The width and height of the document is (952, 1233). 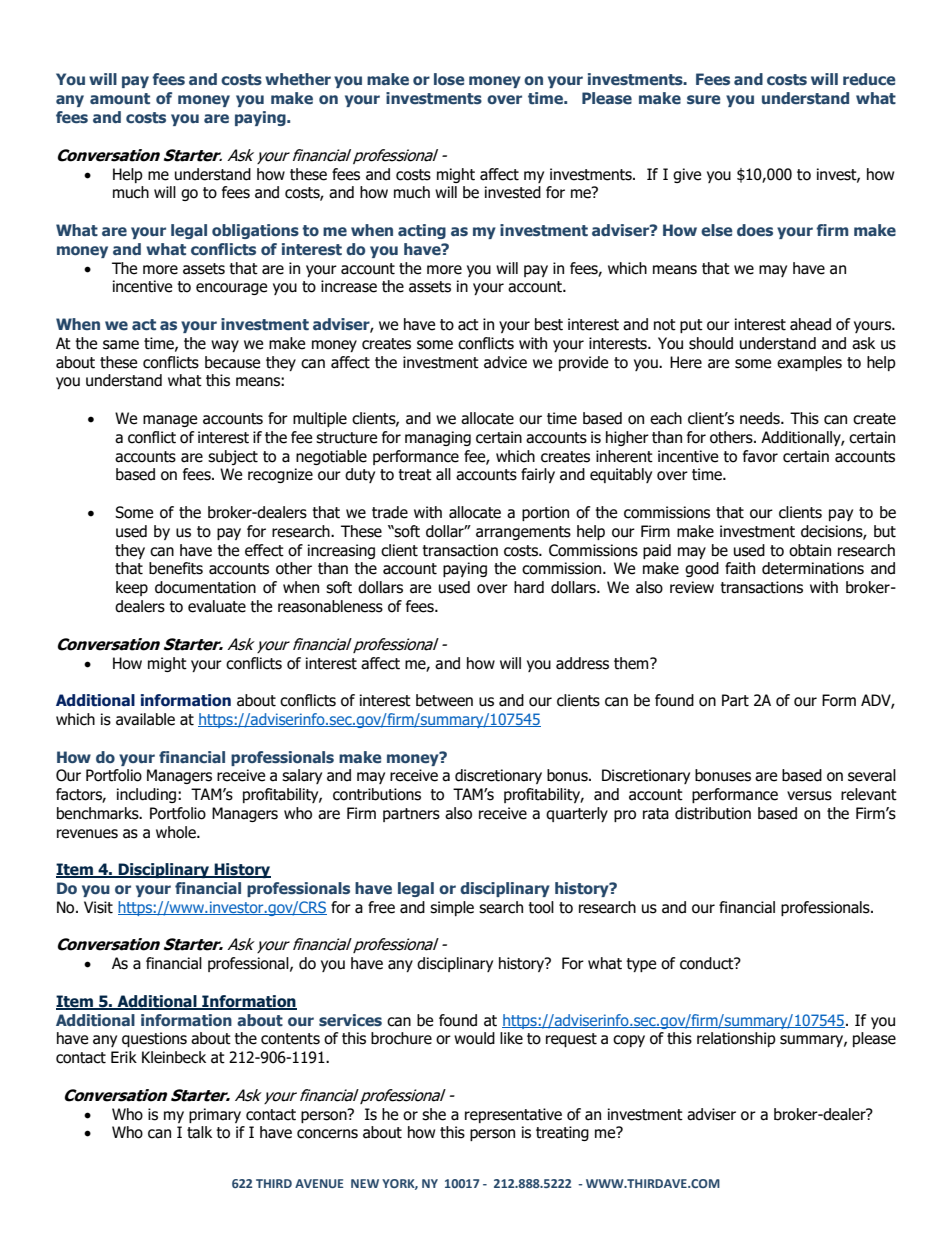 What do you see at coordinates (736, 1039) in the document?
I see `relationship` at bounding box center [736, 1039].
